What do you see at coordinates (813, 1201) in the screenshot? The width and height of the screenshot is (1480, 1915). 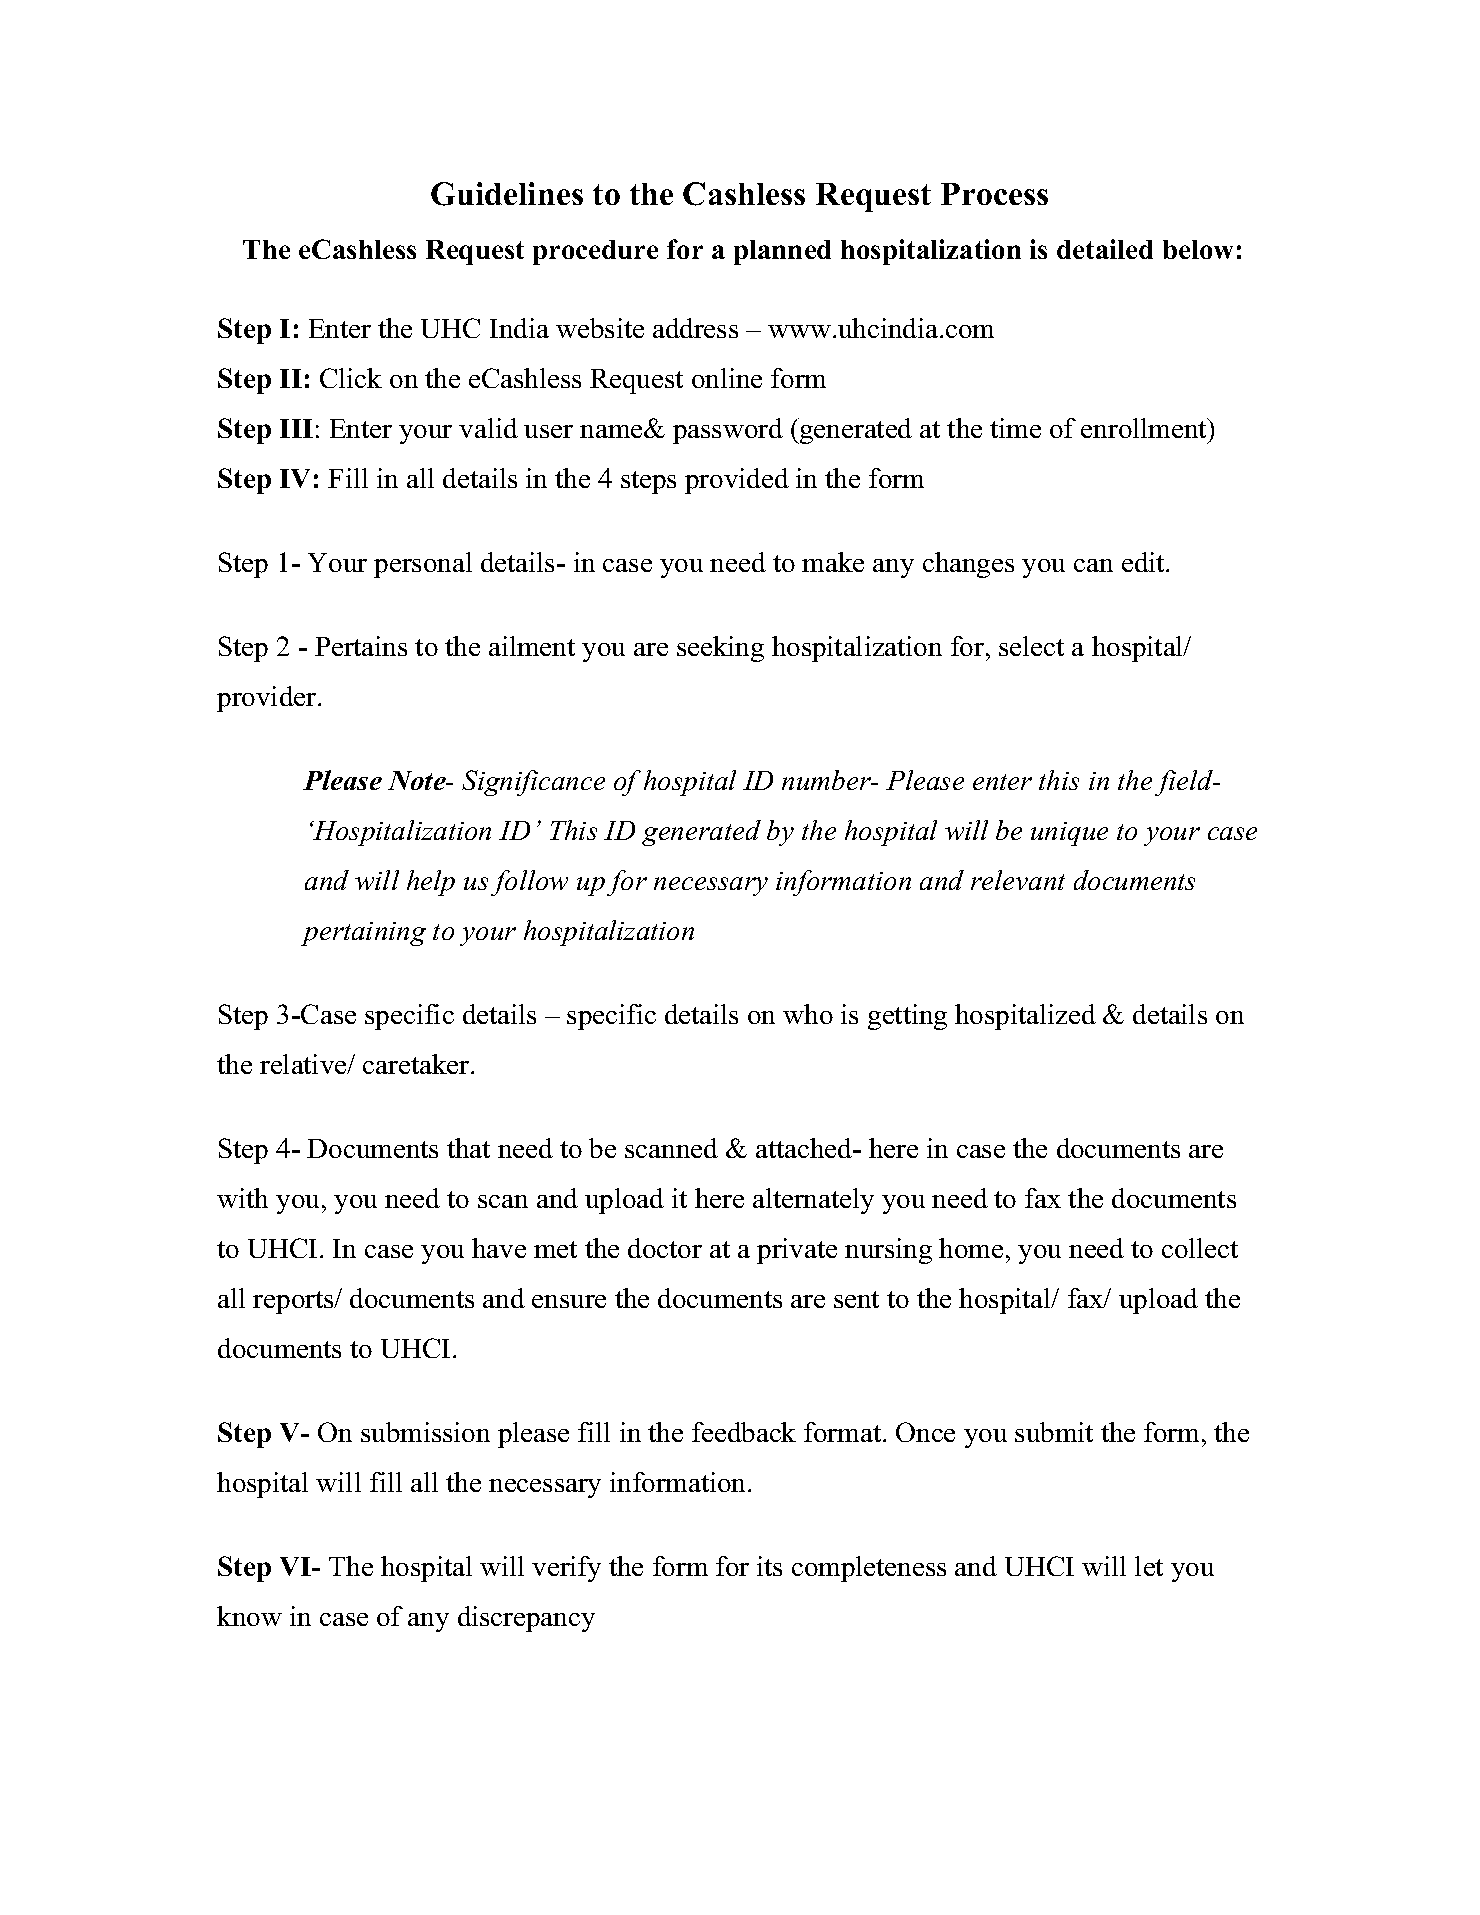 I see `alternately` at bounding box center [813, 1201].
